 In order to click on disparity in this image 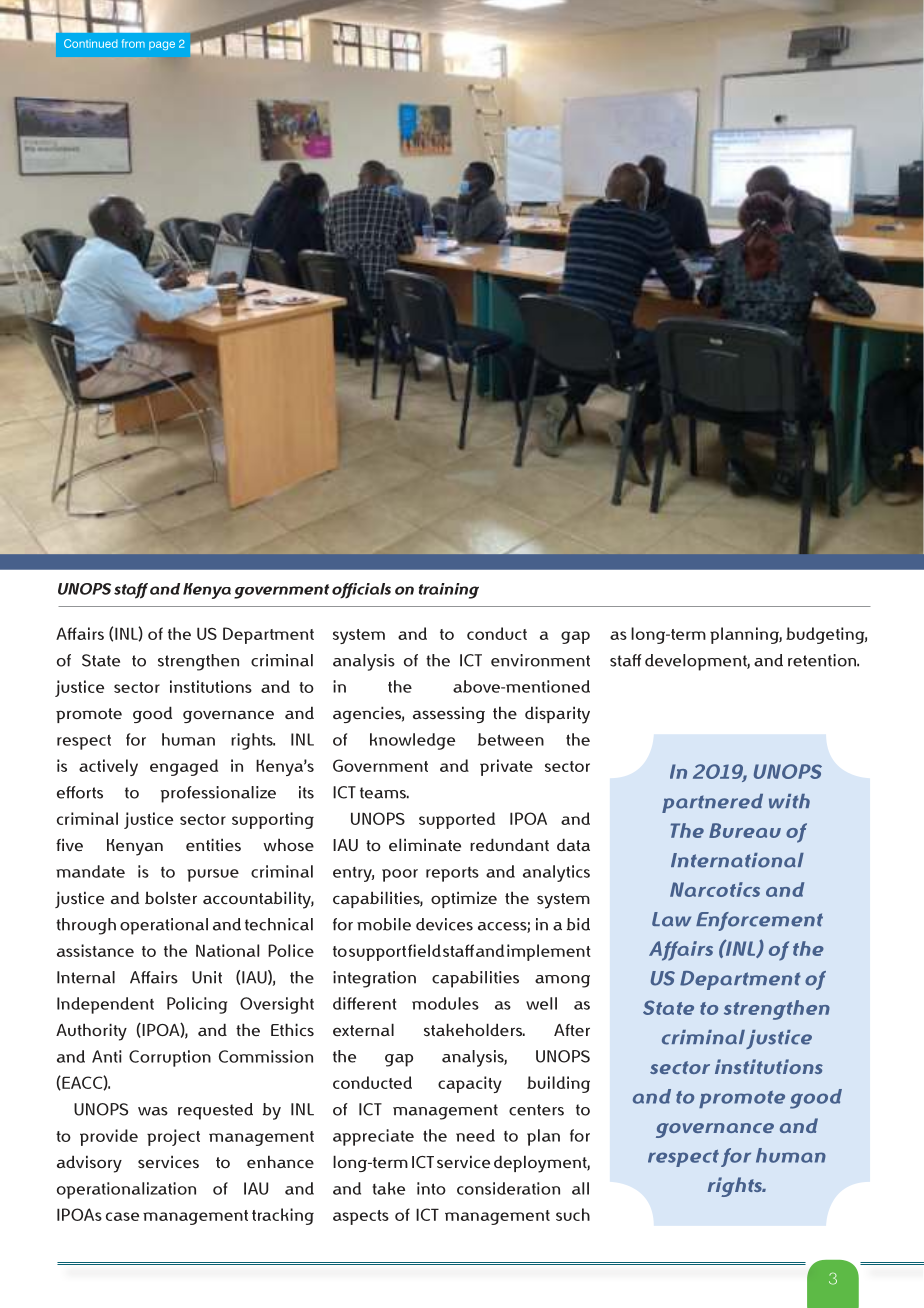, I will do `click(557, 715)`.
